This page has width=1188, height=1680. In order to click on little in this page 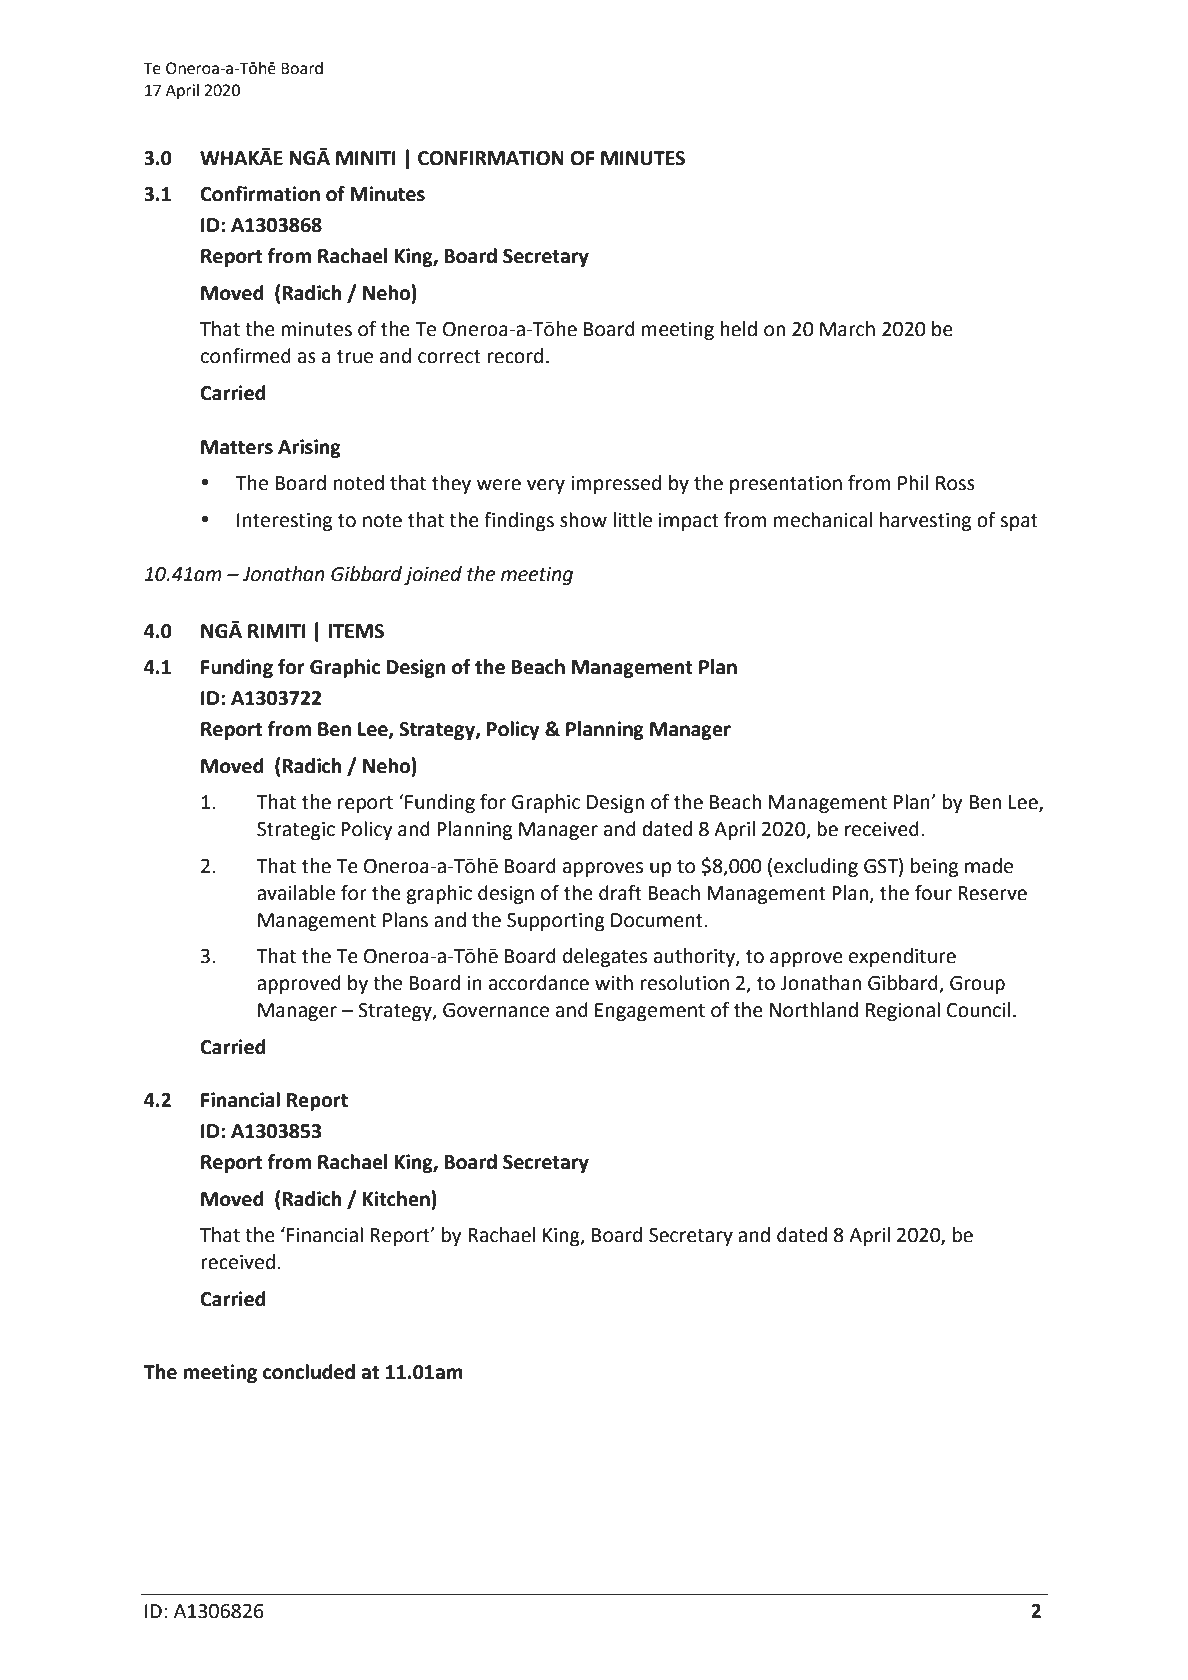, I will do `click(633, 520)`.
